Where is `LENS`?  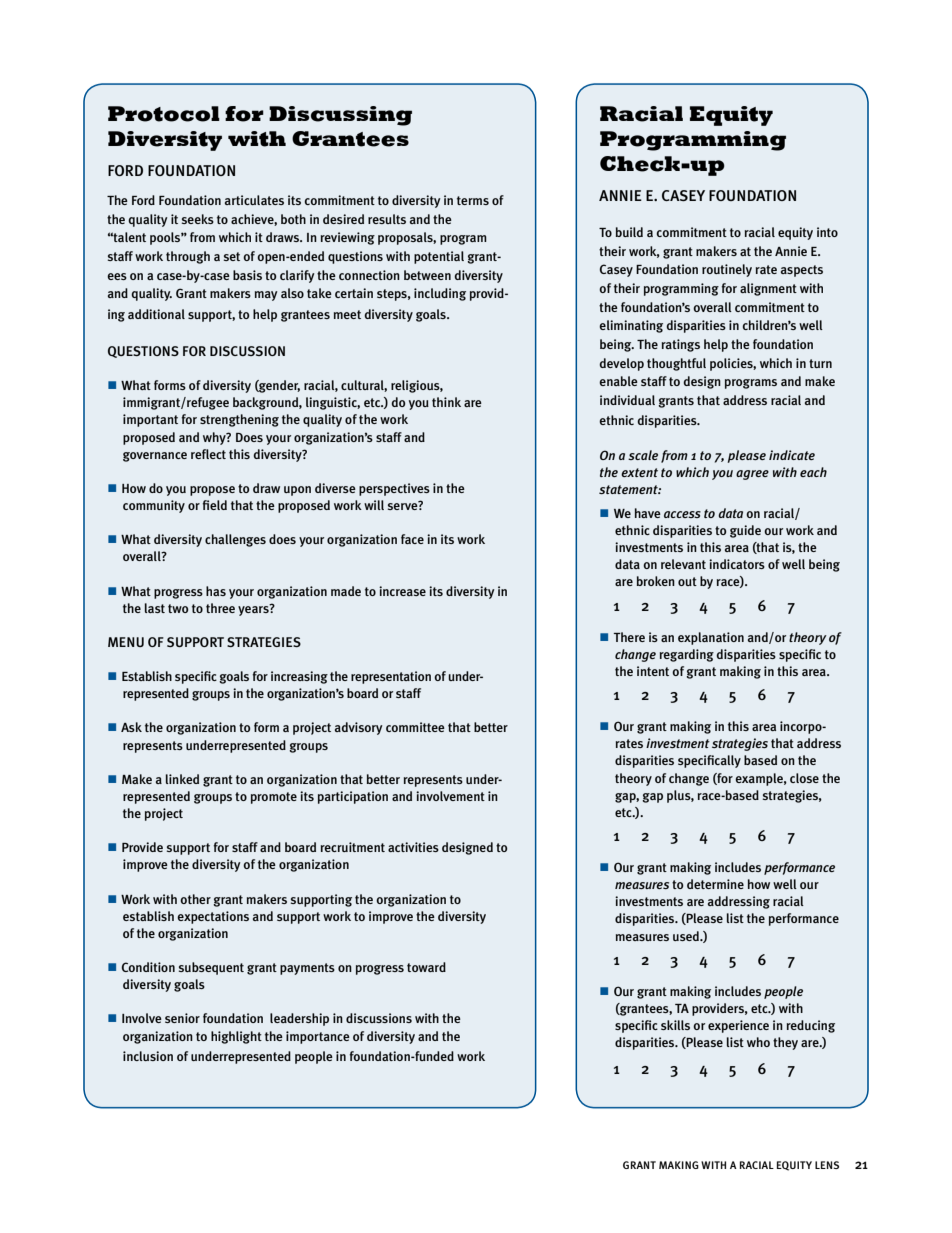 LENS is located at coordinates (827, 1165).
